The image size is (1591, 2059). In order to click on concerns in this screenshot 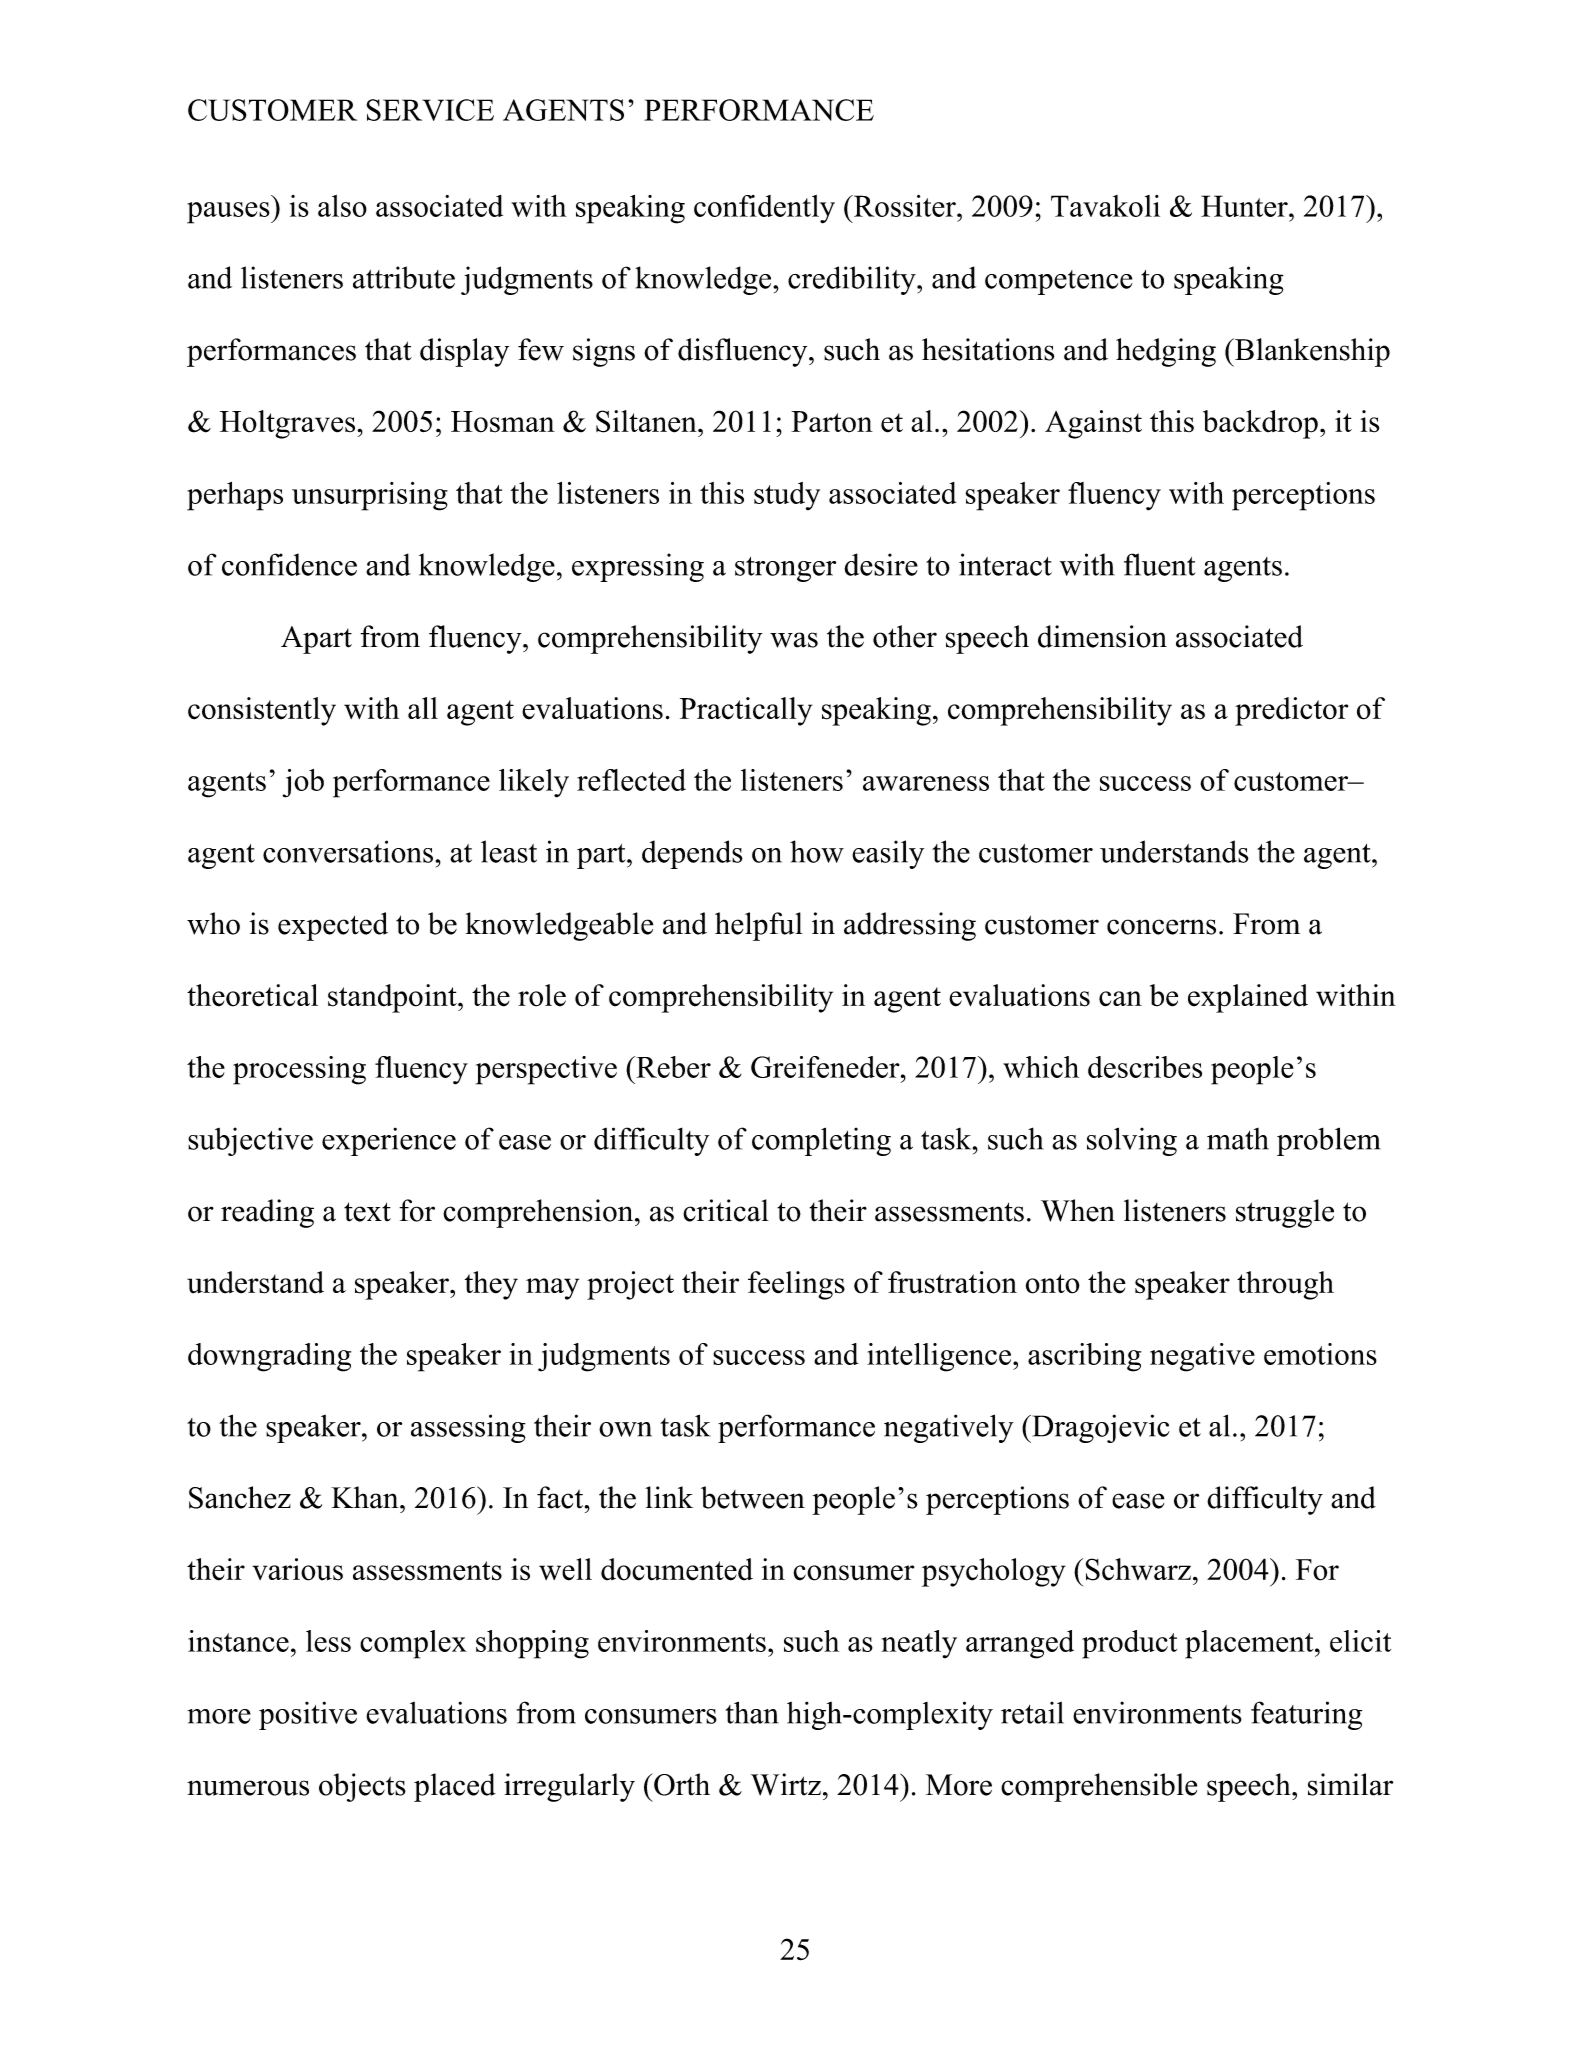, I will do `click(1161, 927)`.
